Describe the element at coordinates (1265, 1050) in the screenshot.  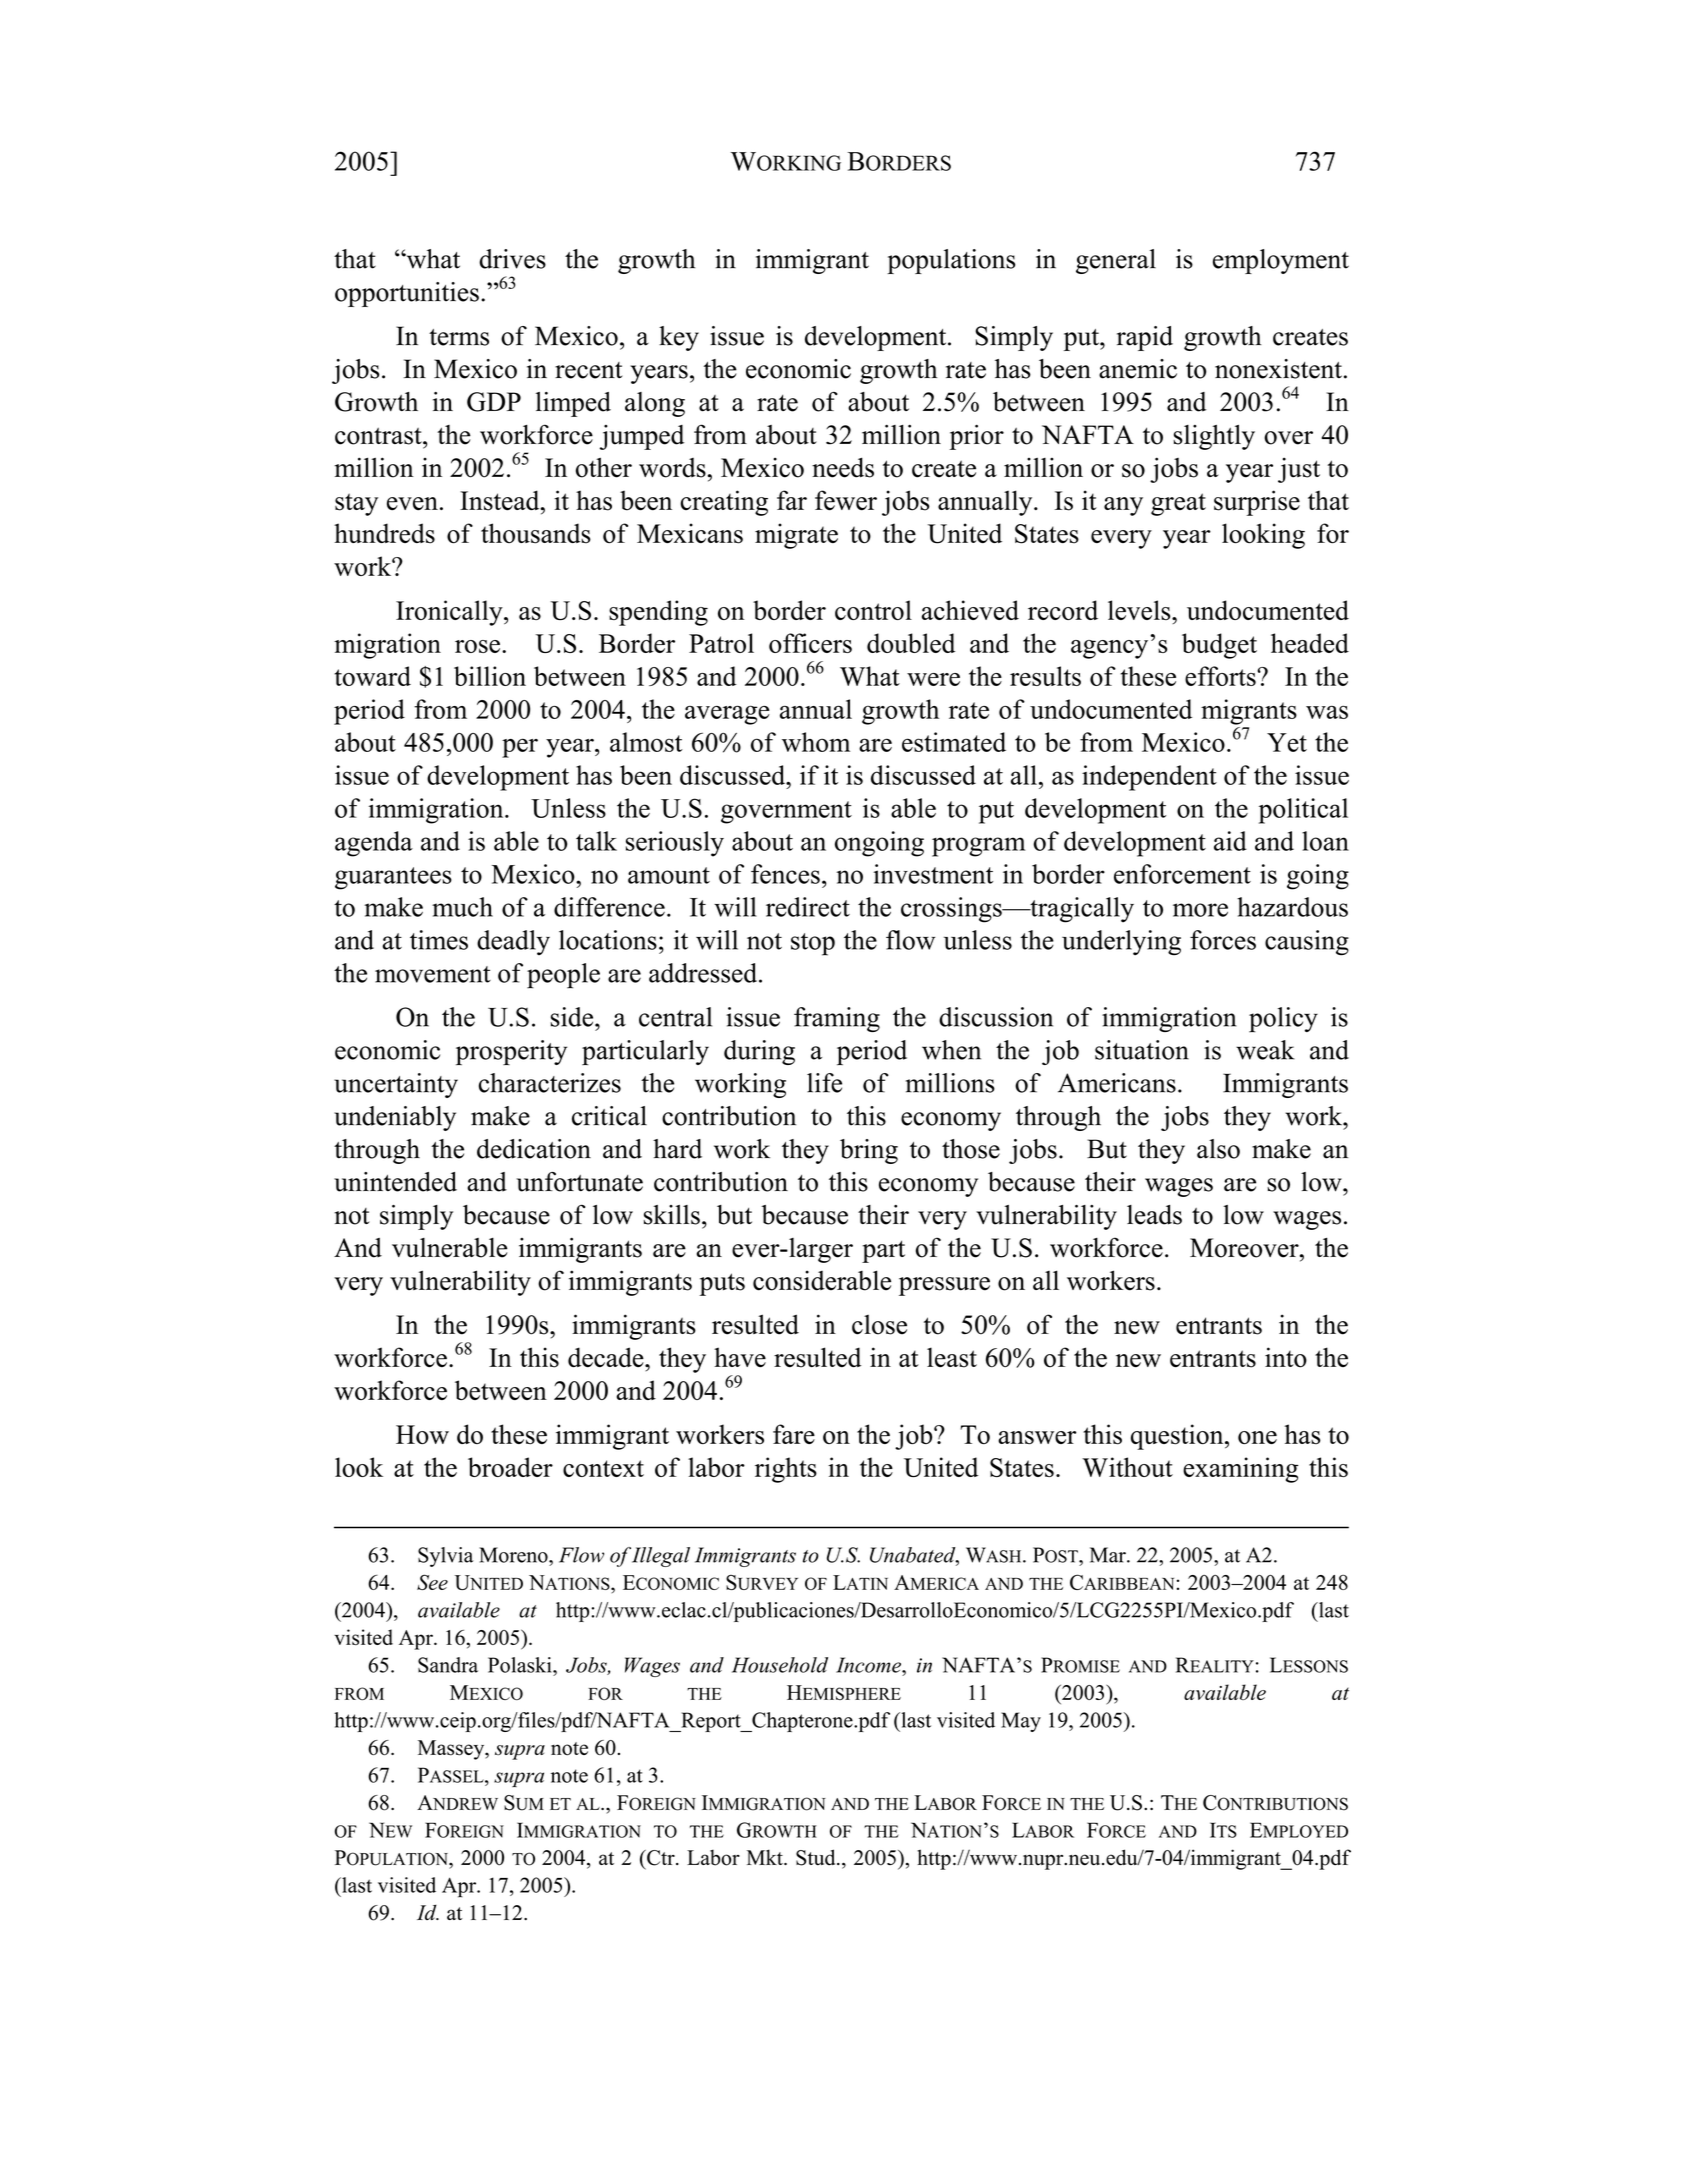
I see `weak` at that location.
